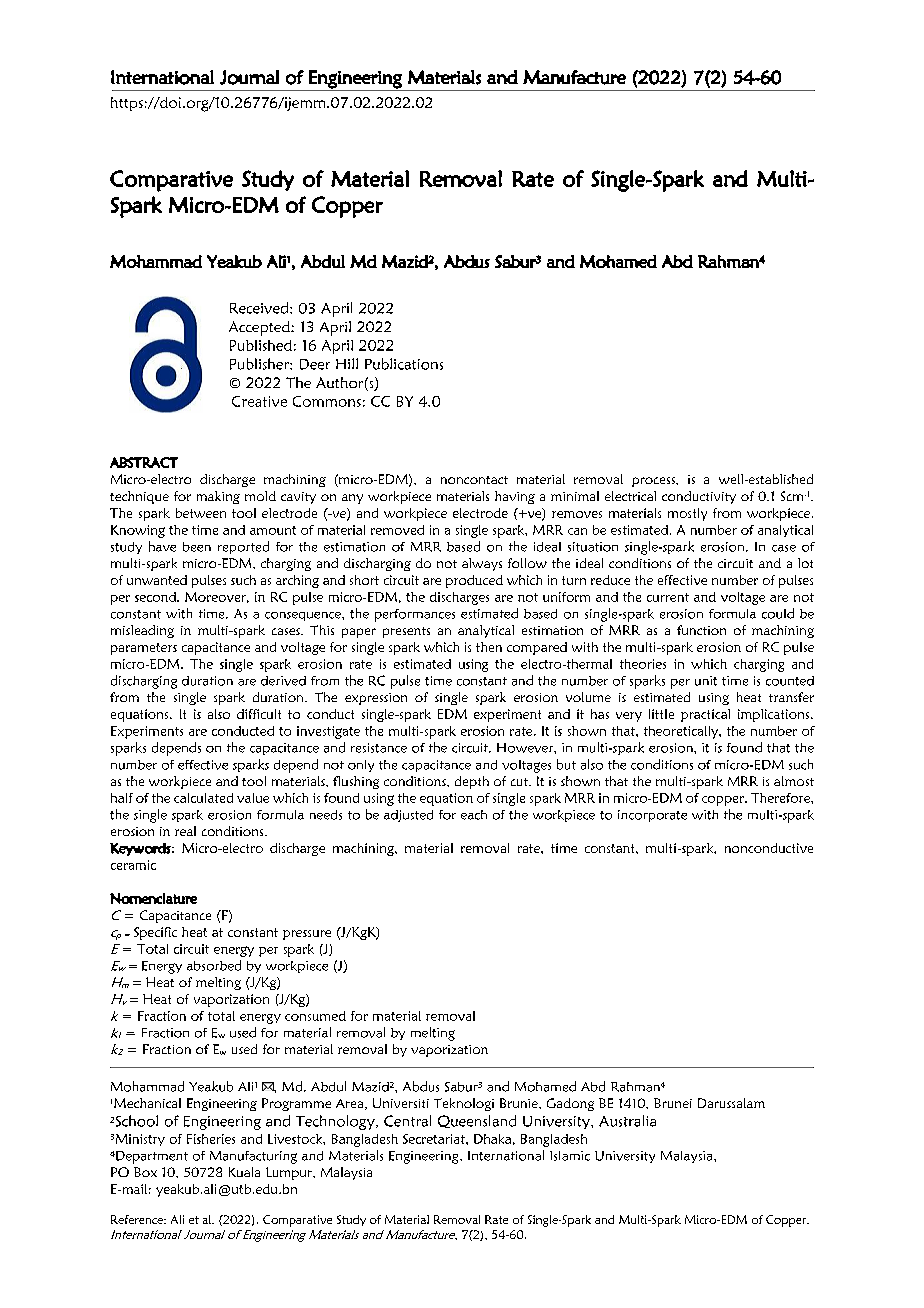 The image size is (924, 1308). Describe the element at coordinates (472, 782) in the document. I see `depth` at that location.
